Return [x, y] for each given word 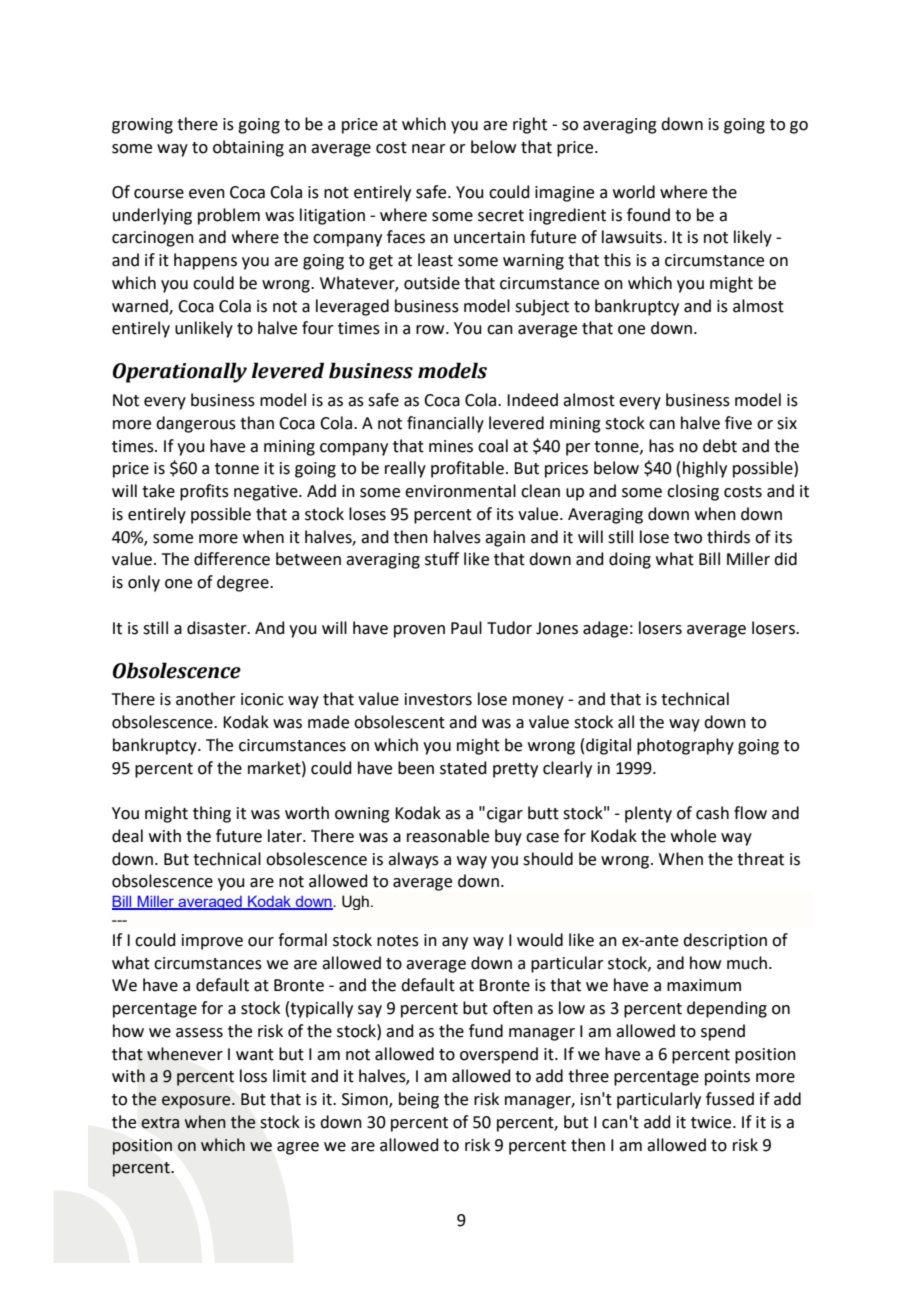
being [419, 1100]
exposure [197, 1102]
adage [605, 629]
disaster [218, 628]
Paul [466, 628]
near [429, 149]
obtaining [248, 148]
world [634, 192]
